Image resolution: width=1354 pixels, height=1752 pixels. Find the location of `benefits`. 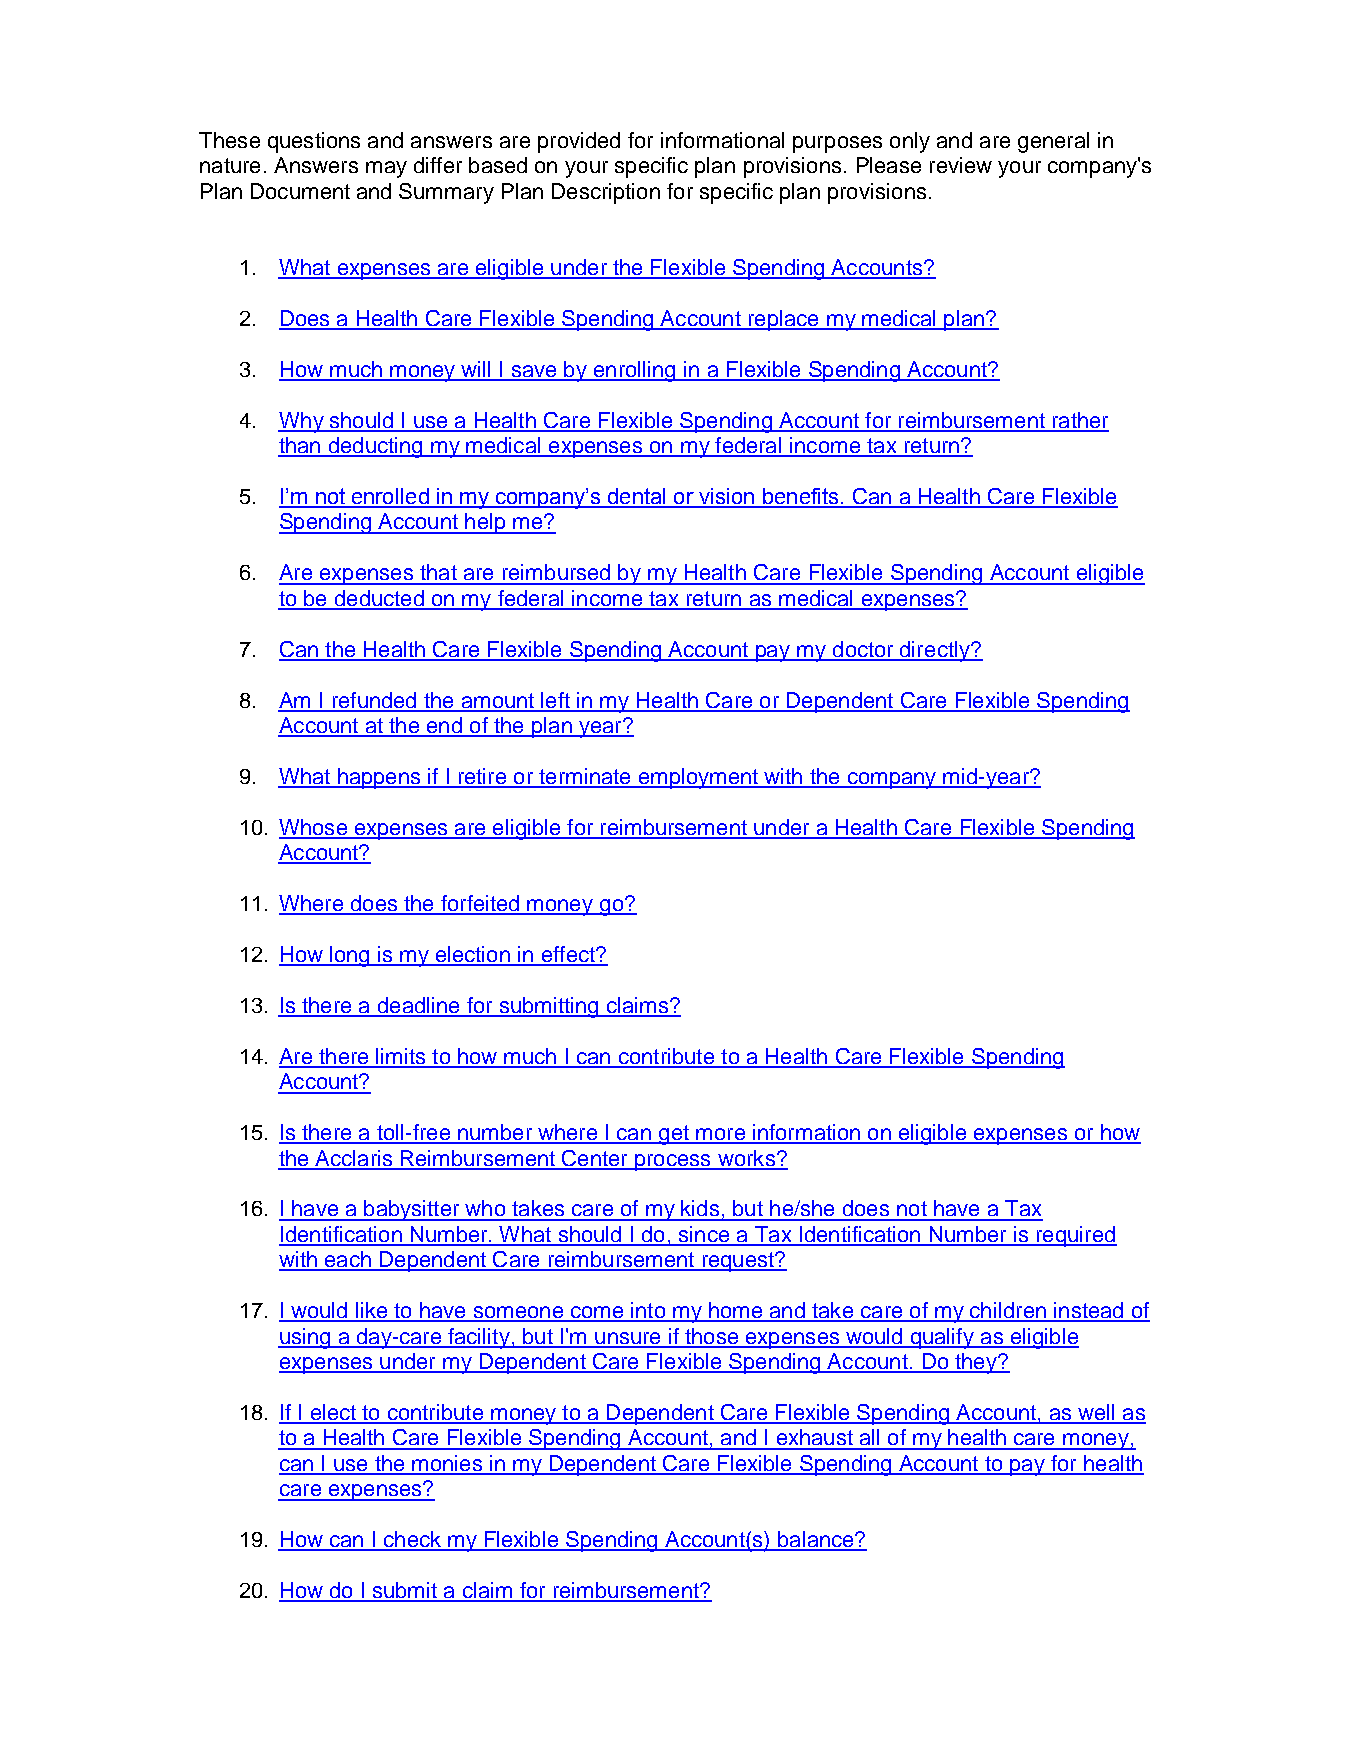

benefits is located at coordinates (801, 497).
